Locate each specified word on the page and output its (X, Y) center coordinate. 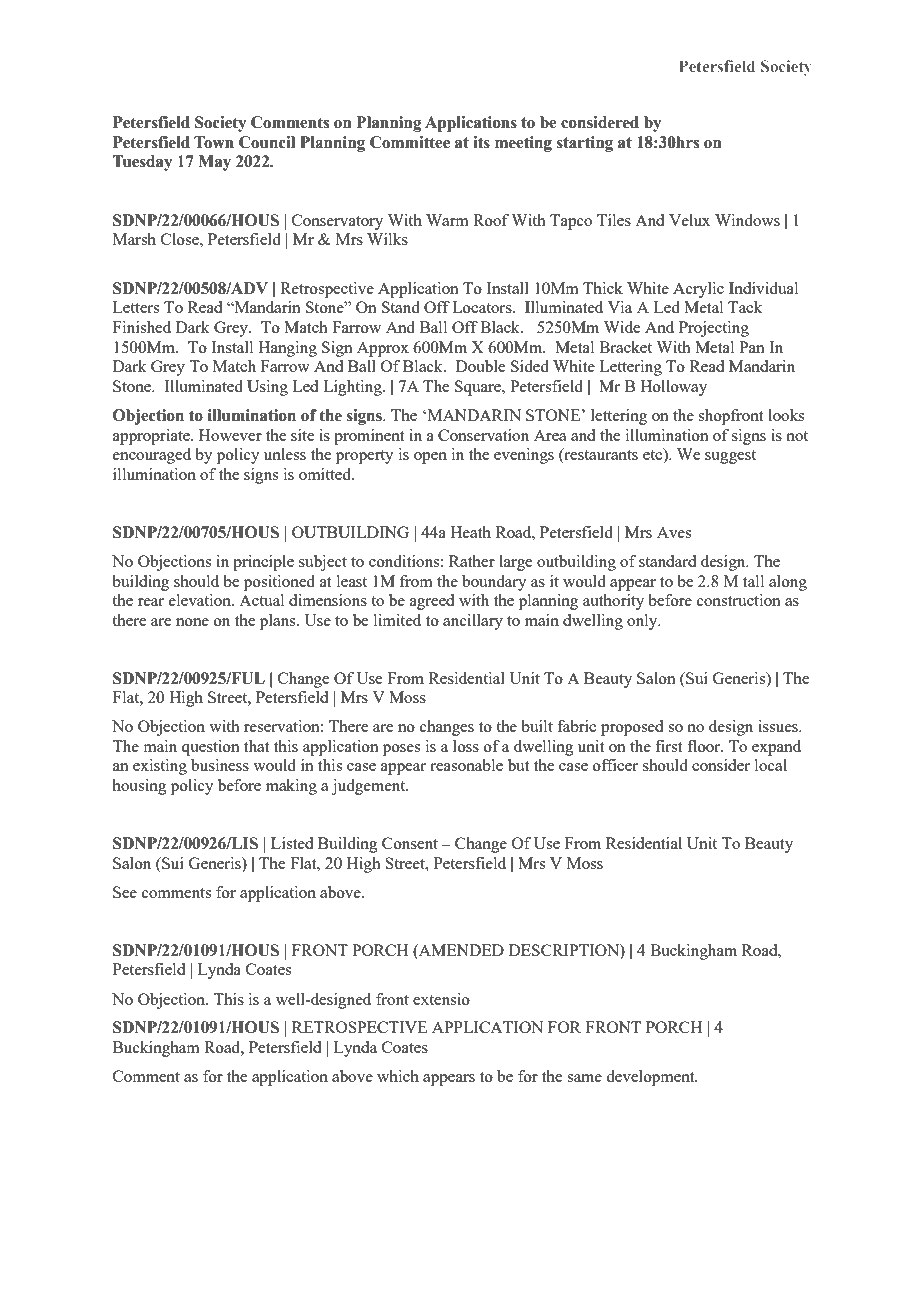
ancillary (473, 622)
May (214, 163)
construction (739, 600)
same (584, 1078)
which (398, 1076)
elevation (201, 600)
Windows (747, 220)
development (651, 1078)
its (481, 142)
